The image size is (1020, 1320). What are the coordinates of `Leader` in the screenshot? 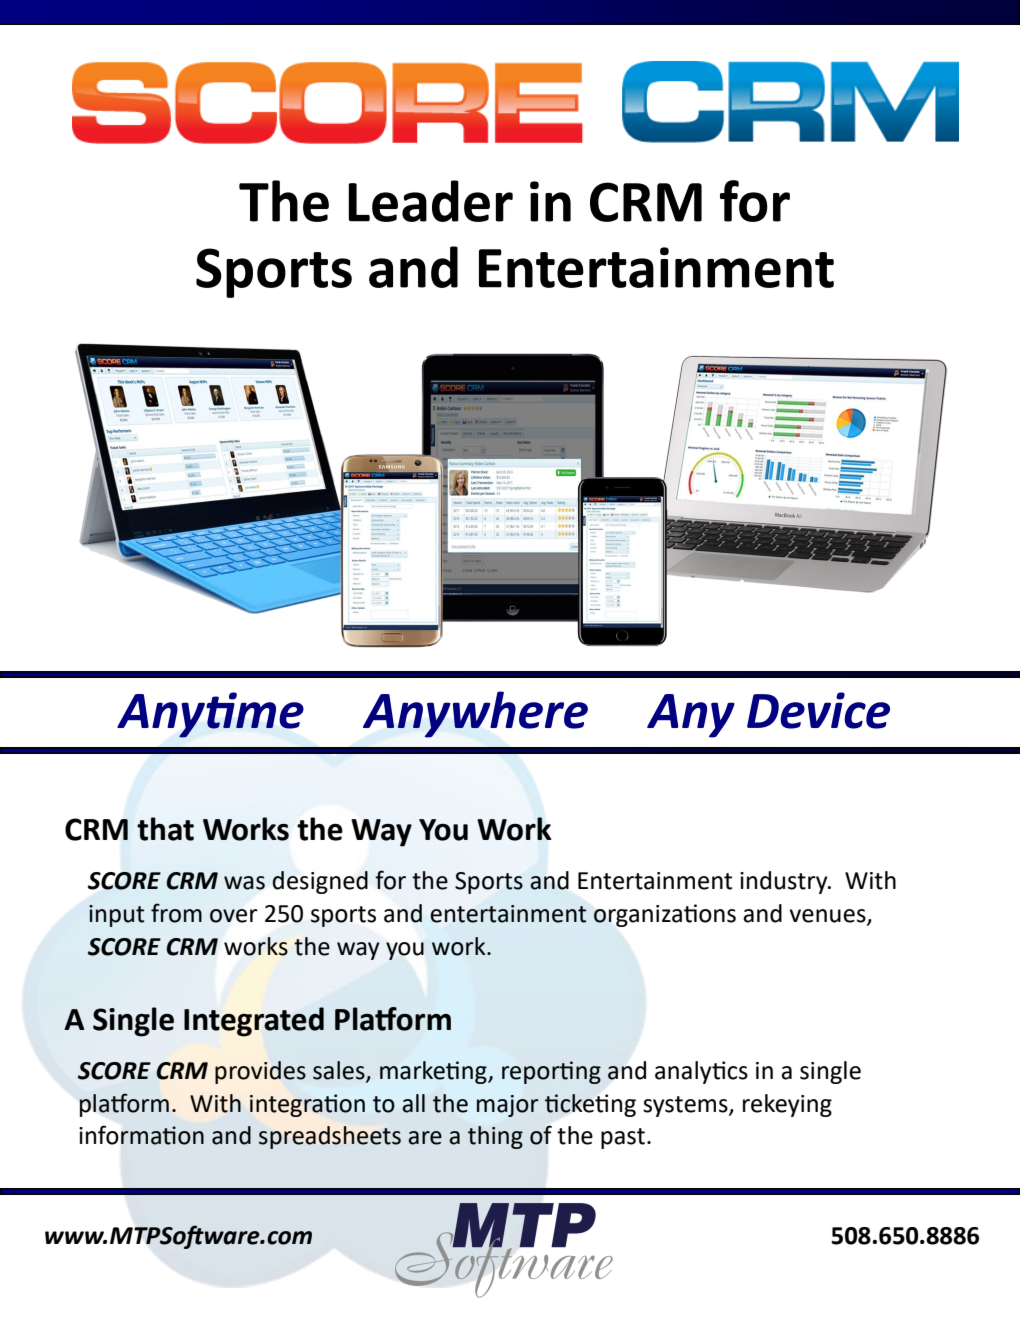 It's located at (431, 201).
